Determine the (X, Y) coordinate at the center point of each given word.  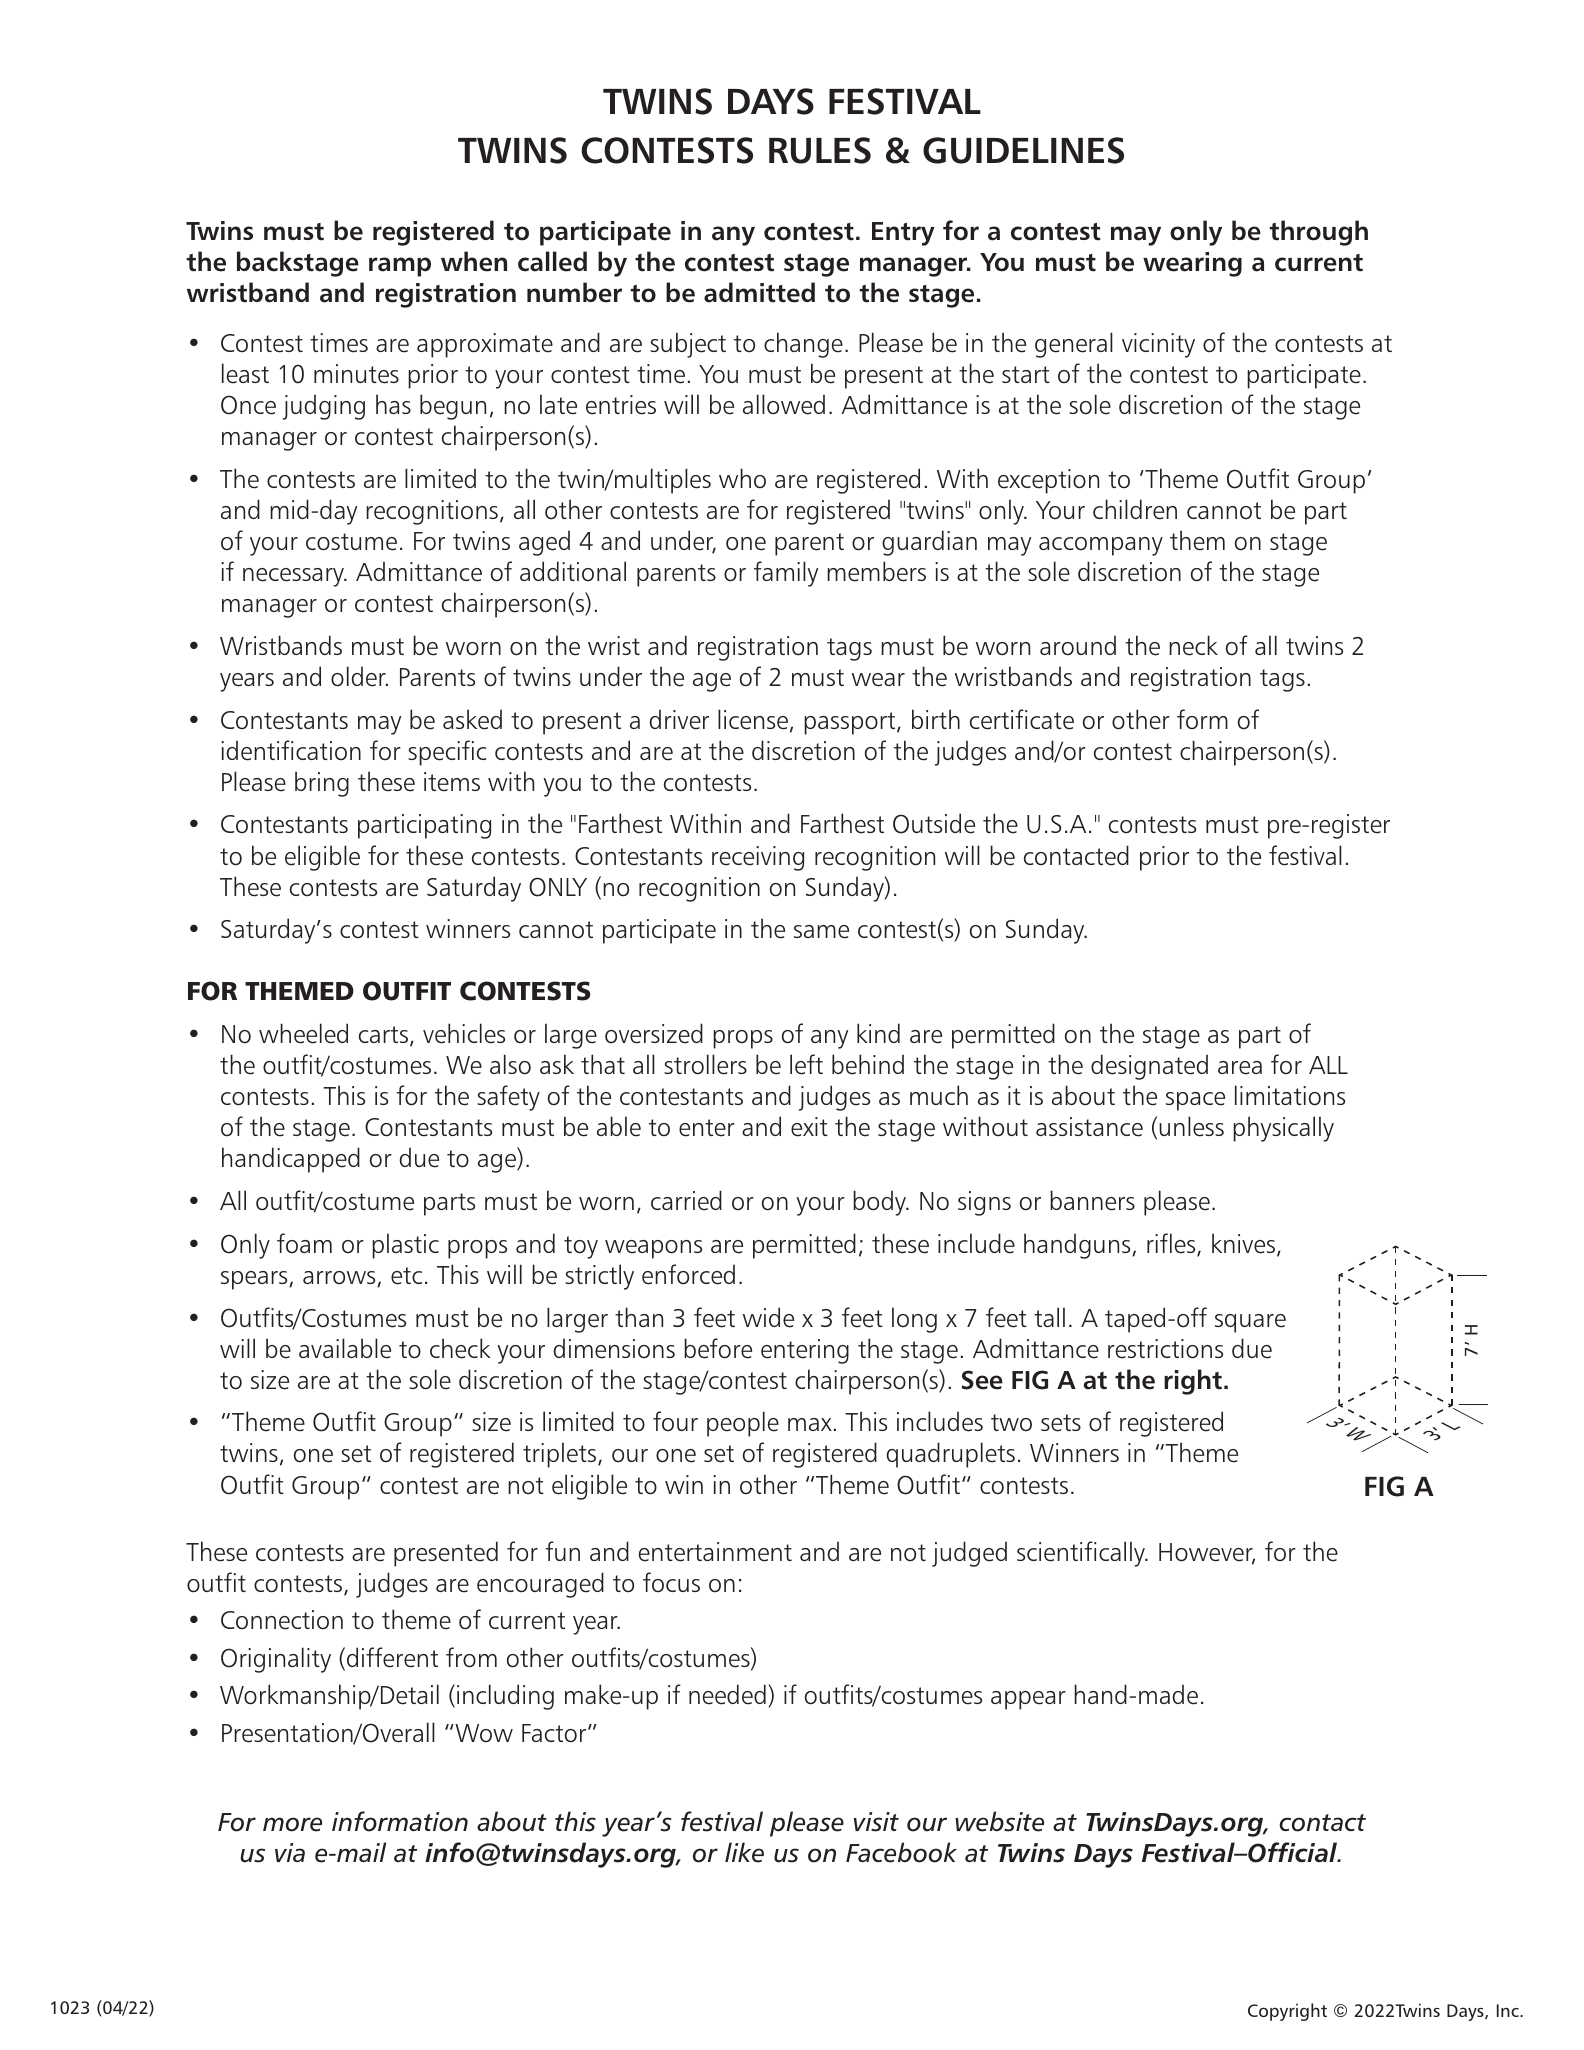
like (744, 1852)
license (753, 719)
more (292, 1824)
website (999, 1821)
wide (768, 1317)
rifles (1172, 1244)
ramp (400, 267)
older (359, 676)
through (1318, 233)
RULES (820, 150)
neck (1193, 645)
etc (406, 1276)
